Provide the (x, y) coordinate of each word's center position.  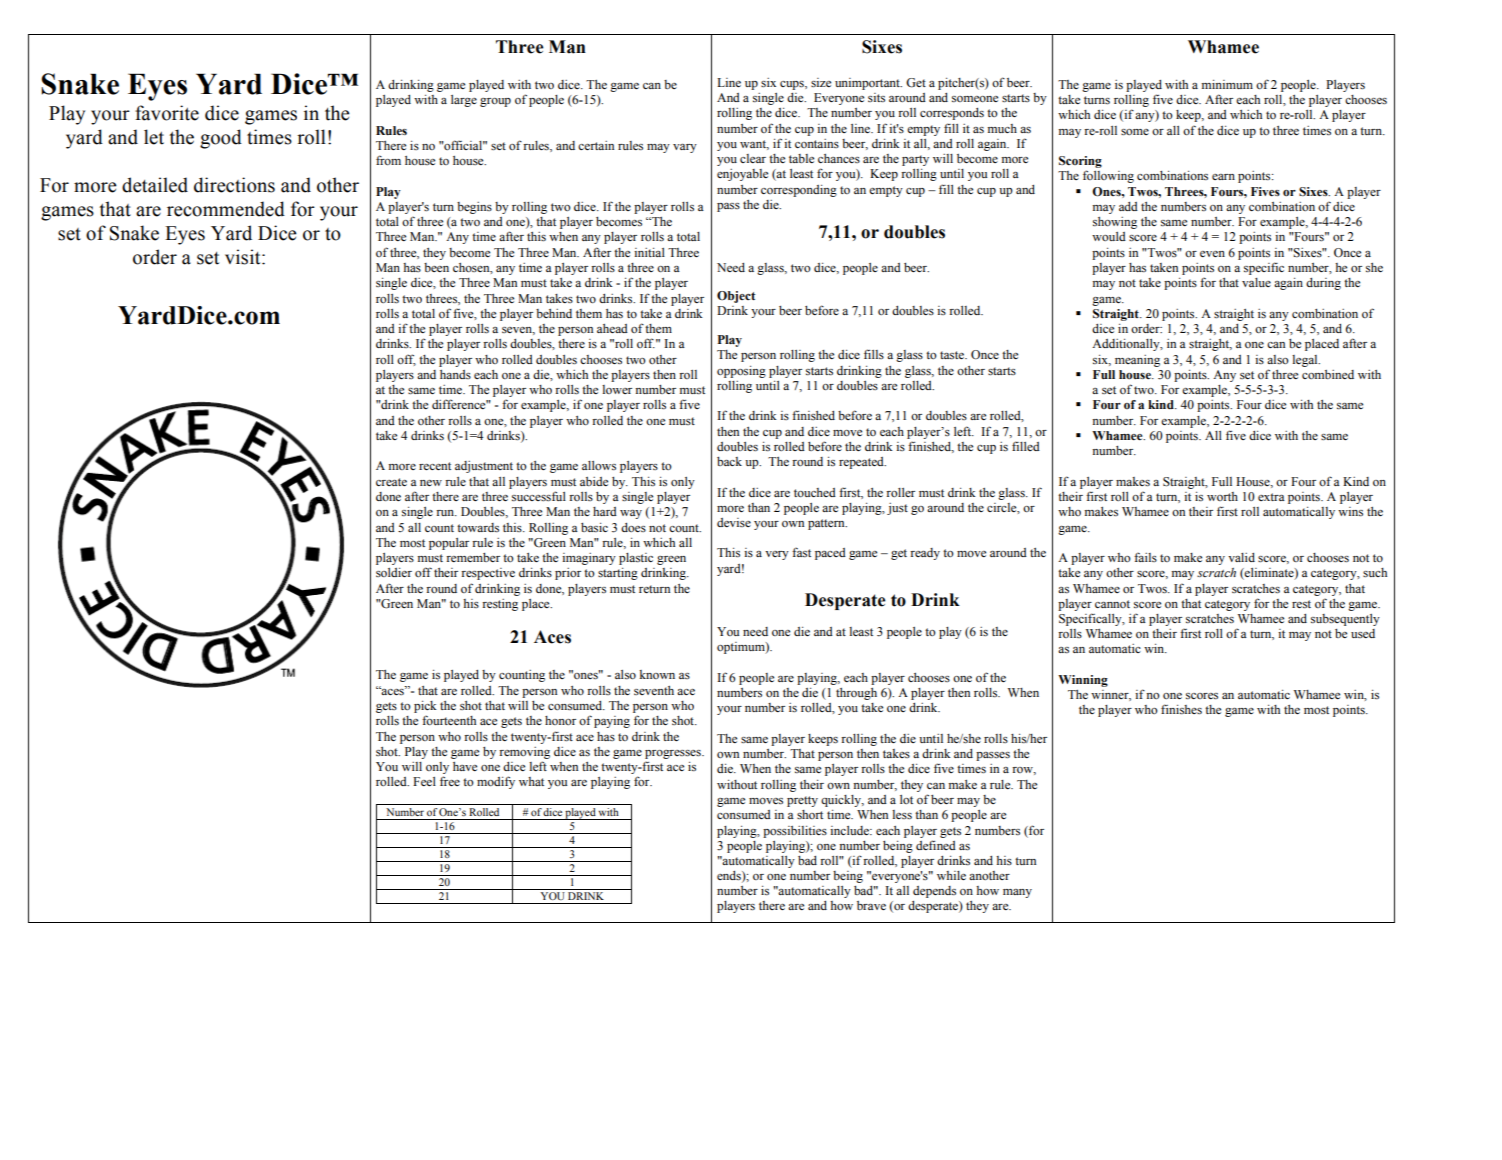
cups (793, 85)
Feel (424, 781)
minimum (1227, 84)
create (391, 482)
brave (871, 905)
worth (1222, 496)
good (221, 139)
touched (815, 492)
